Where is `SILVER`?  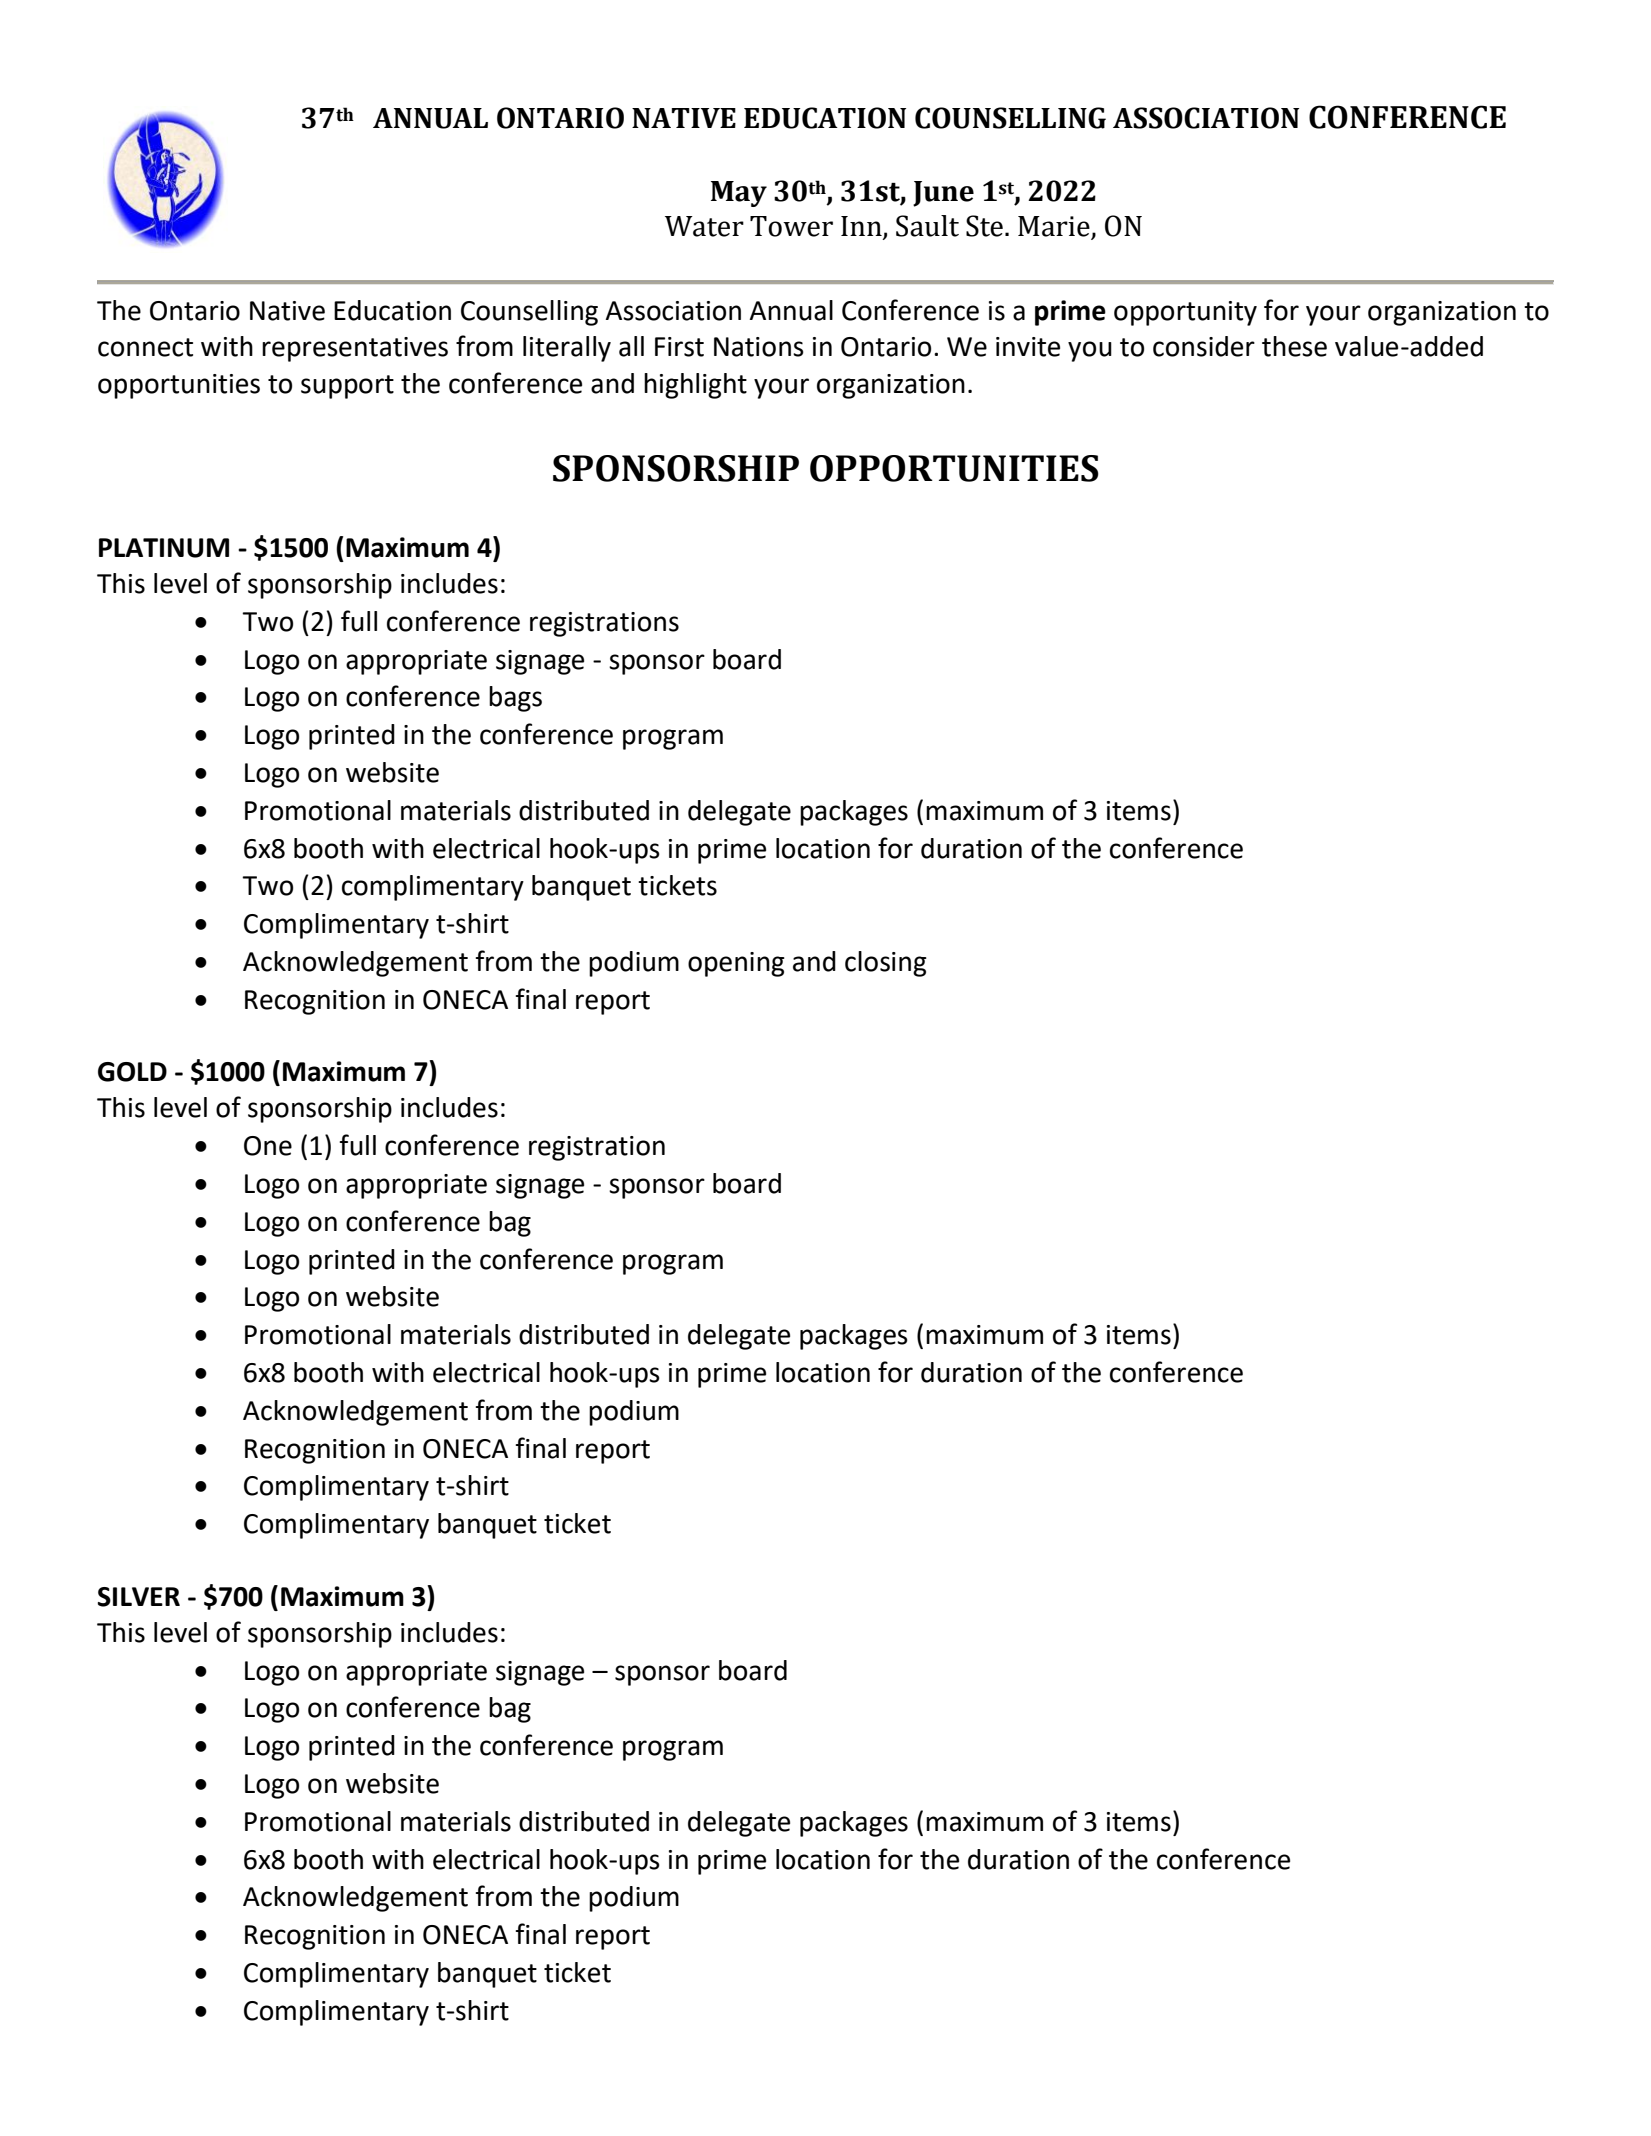
SILVER is located at coordinates (139, 1597).
